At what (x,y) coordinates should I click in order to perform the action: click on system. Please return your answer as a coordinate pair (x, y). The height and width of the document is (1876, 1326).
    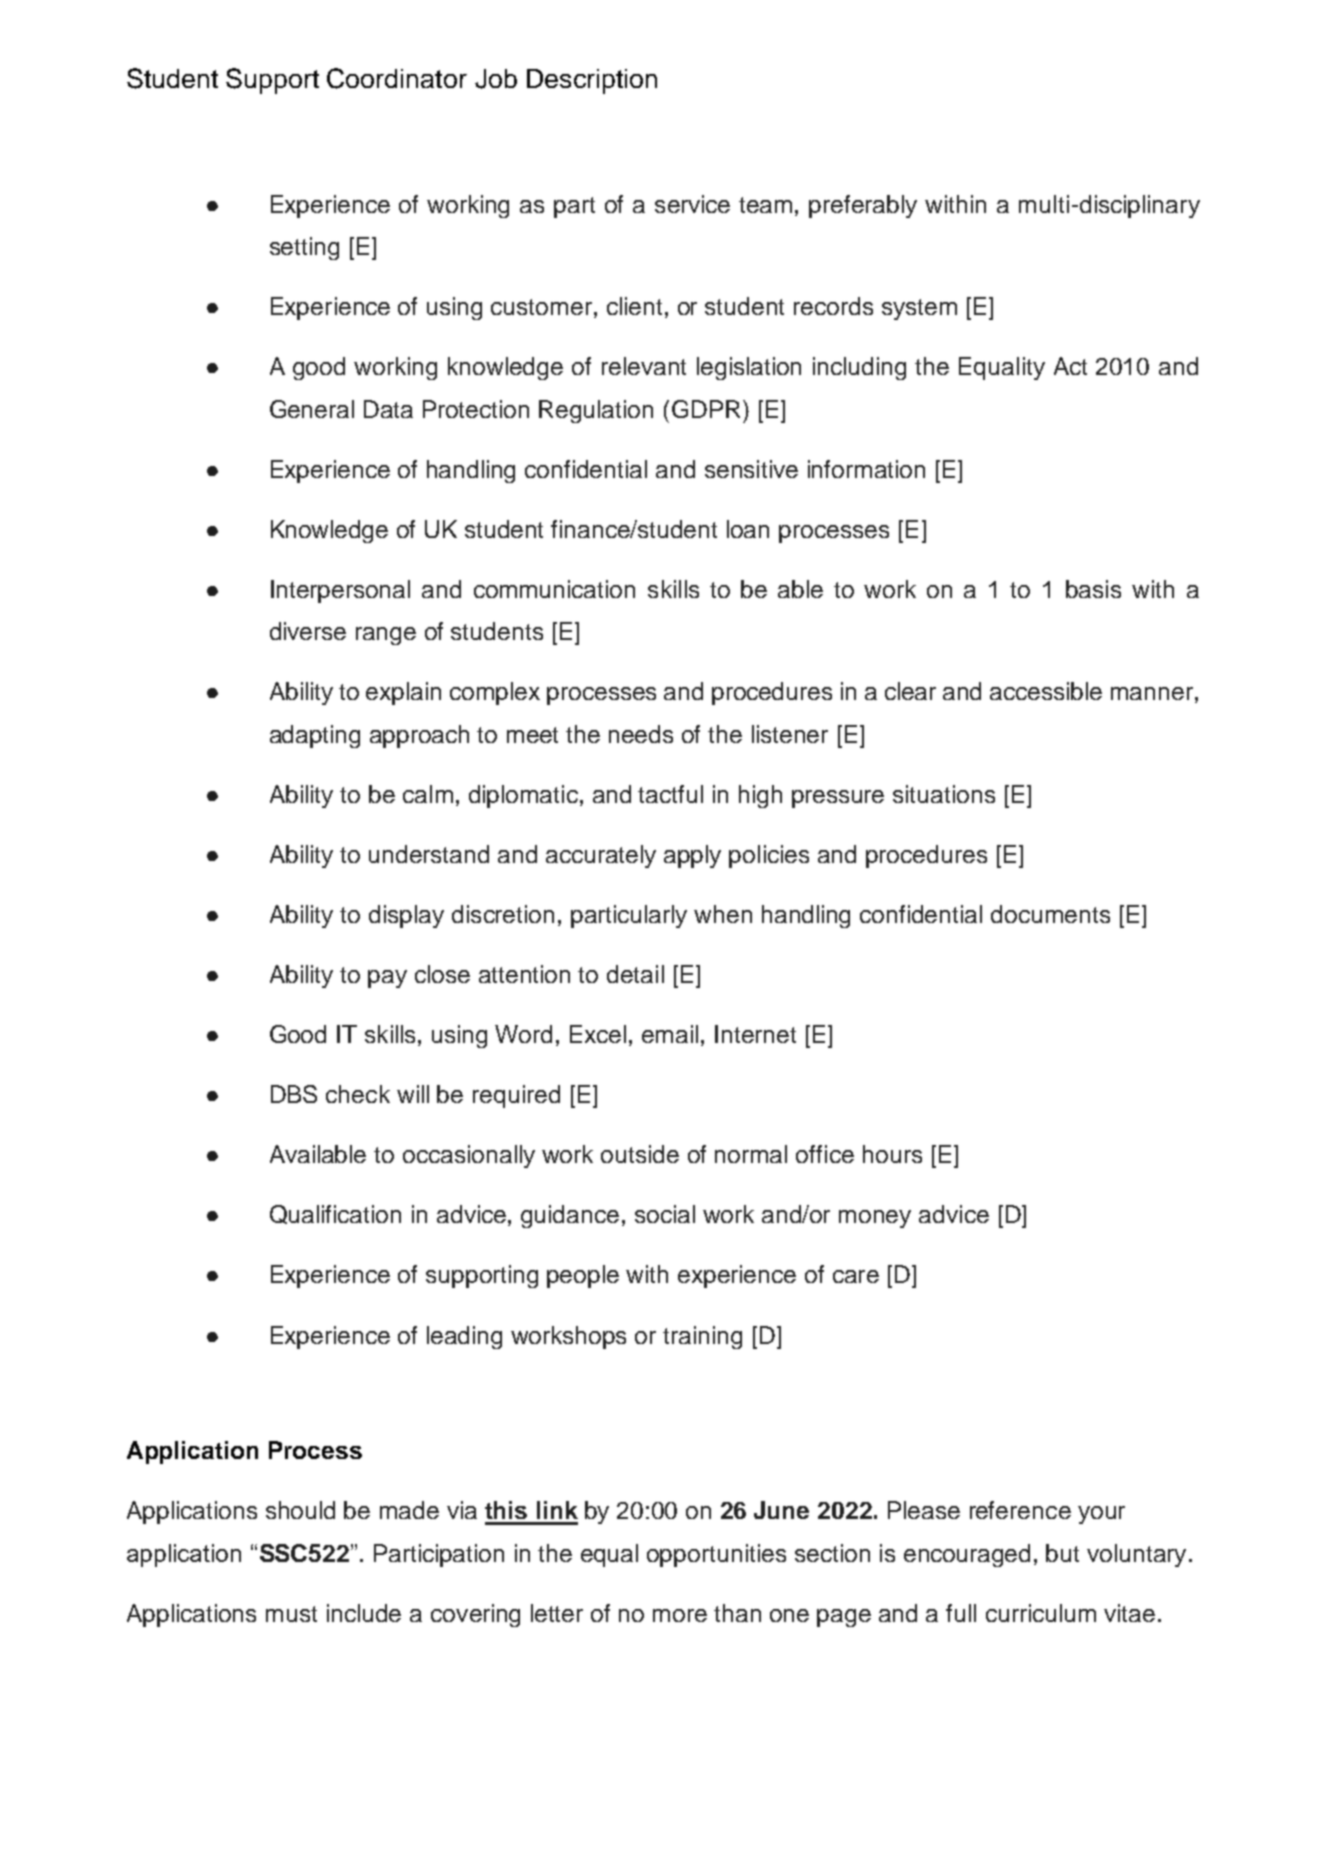
    Looking at the image, I should click on (919, 309).
